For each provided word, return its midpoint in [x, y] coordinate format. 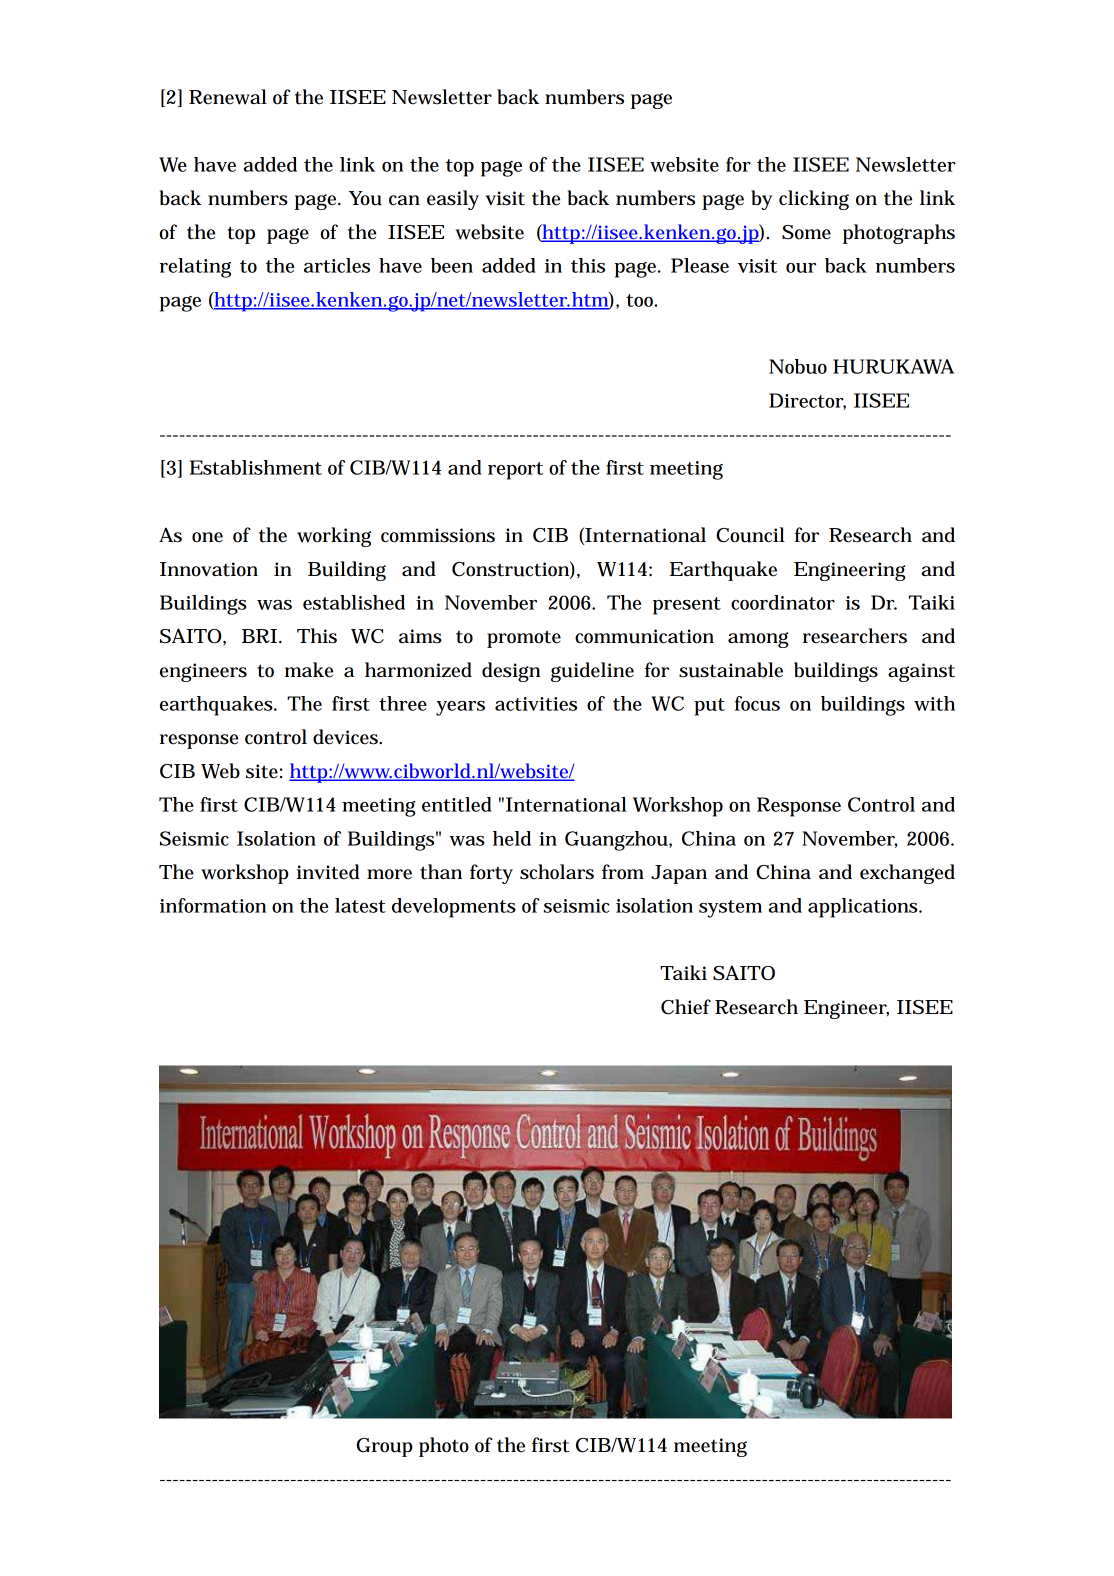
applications [864, 908]
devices [347, 737]
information [213, 905]
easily [453, 200]
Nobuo [798, 366]
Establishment [255, 467]
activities [536, 704]
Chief [686, 1007]
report [515, 471]
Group [385, 1447]
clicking [814, 200]
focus [757, 703]
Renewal [228, 97]
